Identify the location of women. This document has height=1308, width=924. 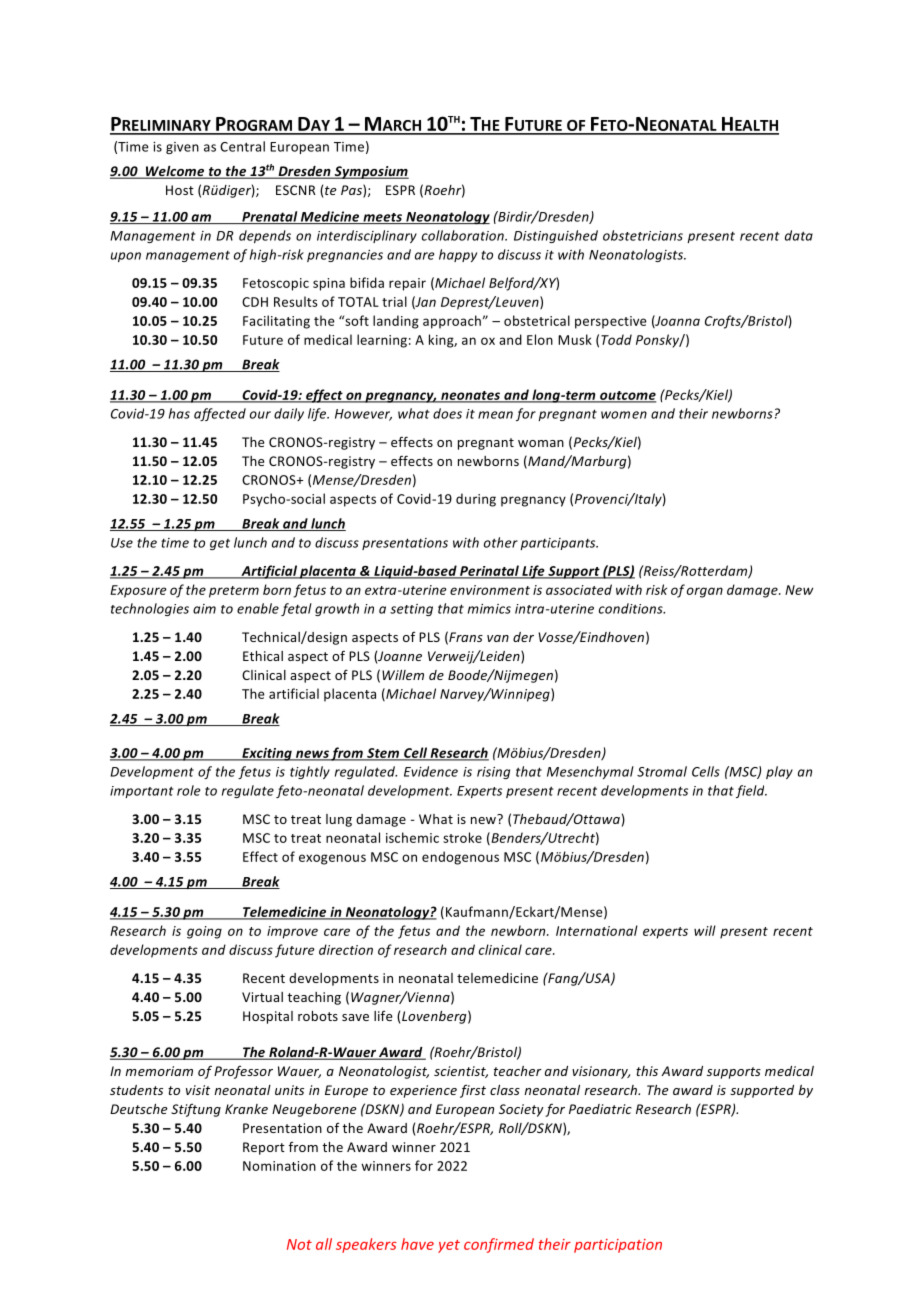
(624, 415).
